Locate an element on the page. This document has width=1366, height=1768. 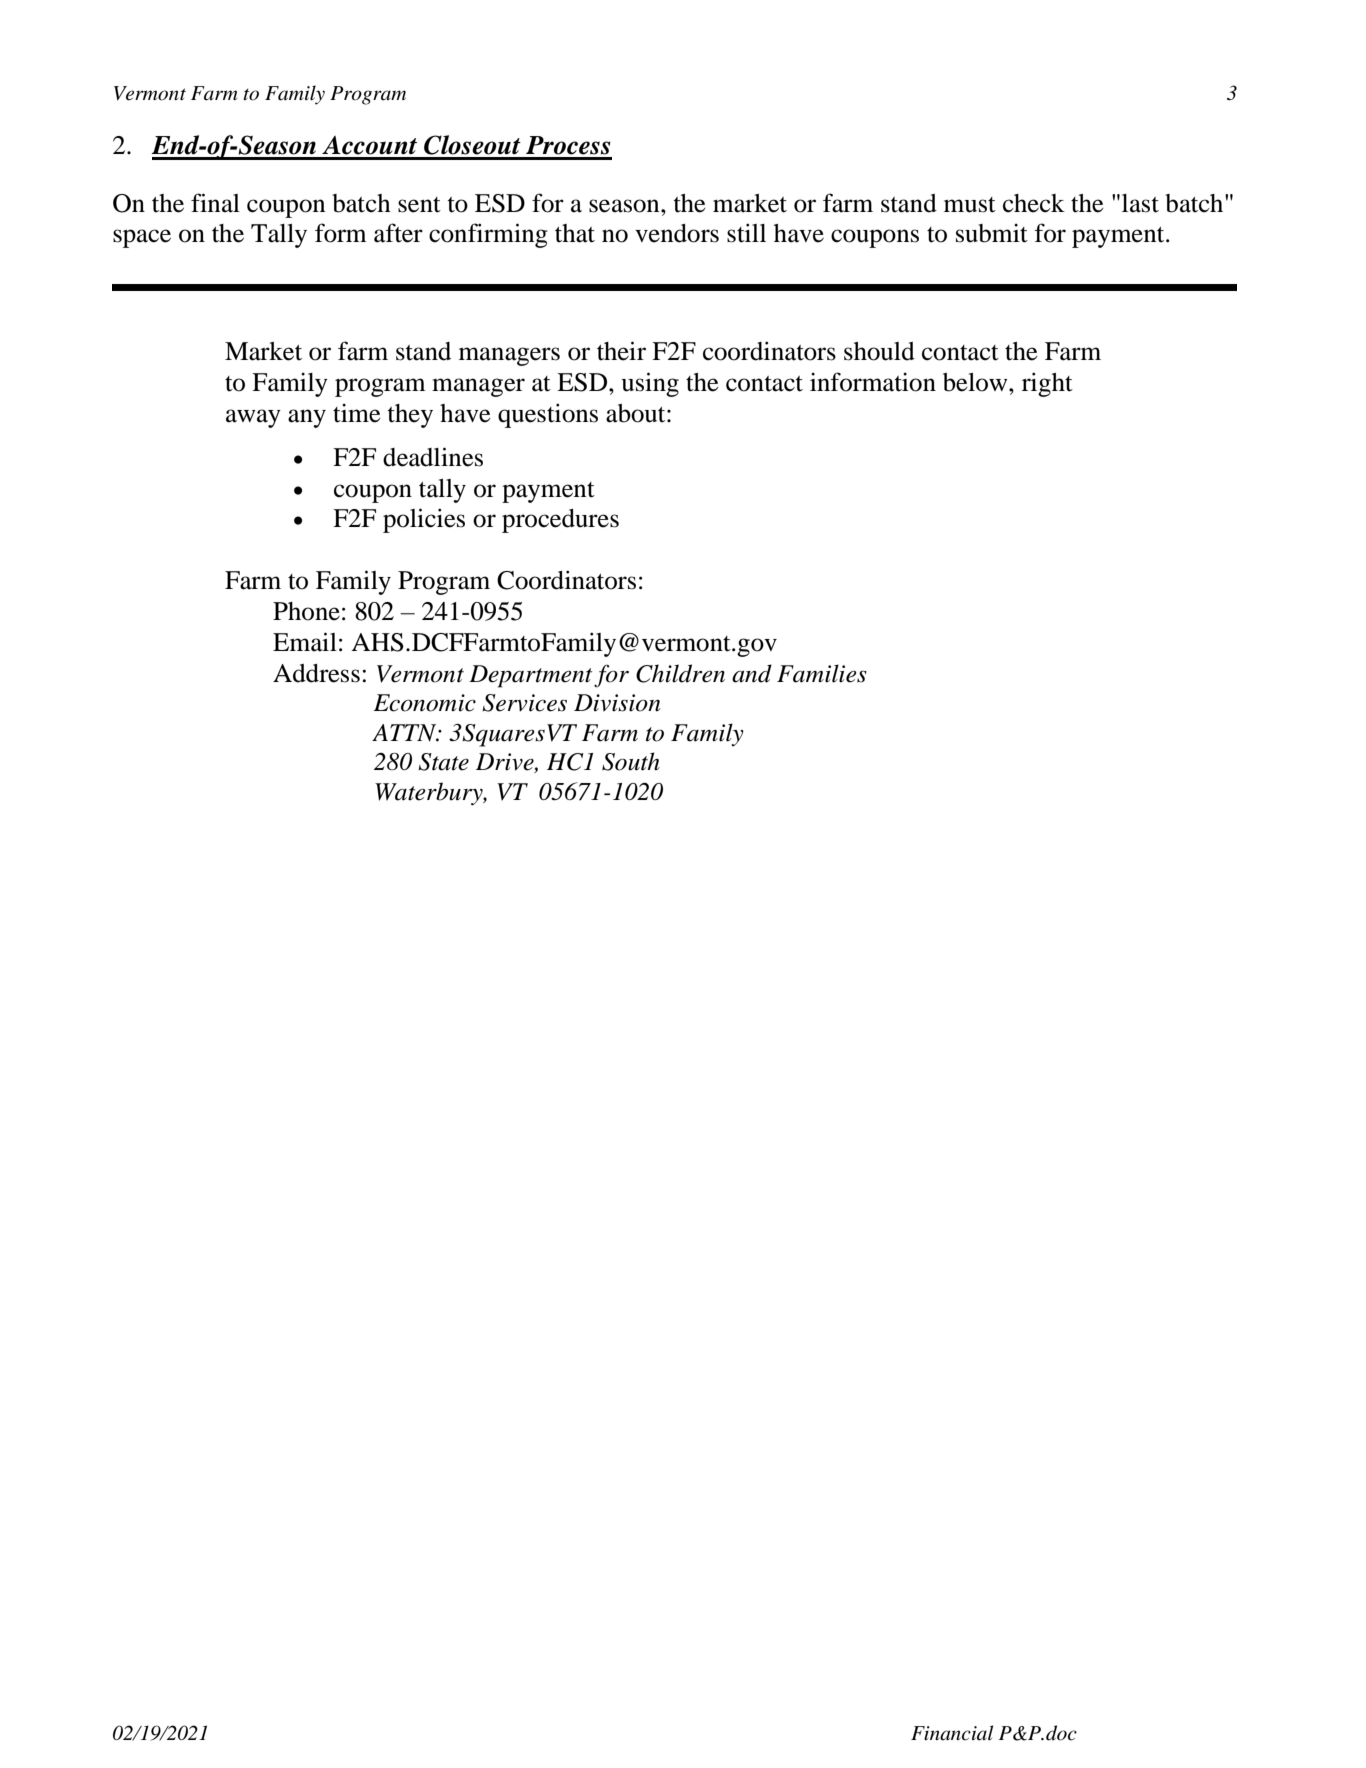
final is located at coordinates (215, 203).
